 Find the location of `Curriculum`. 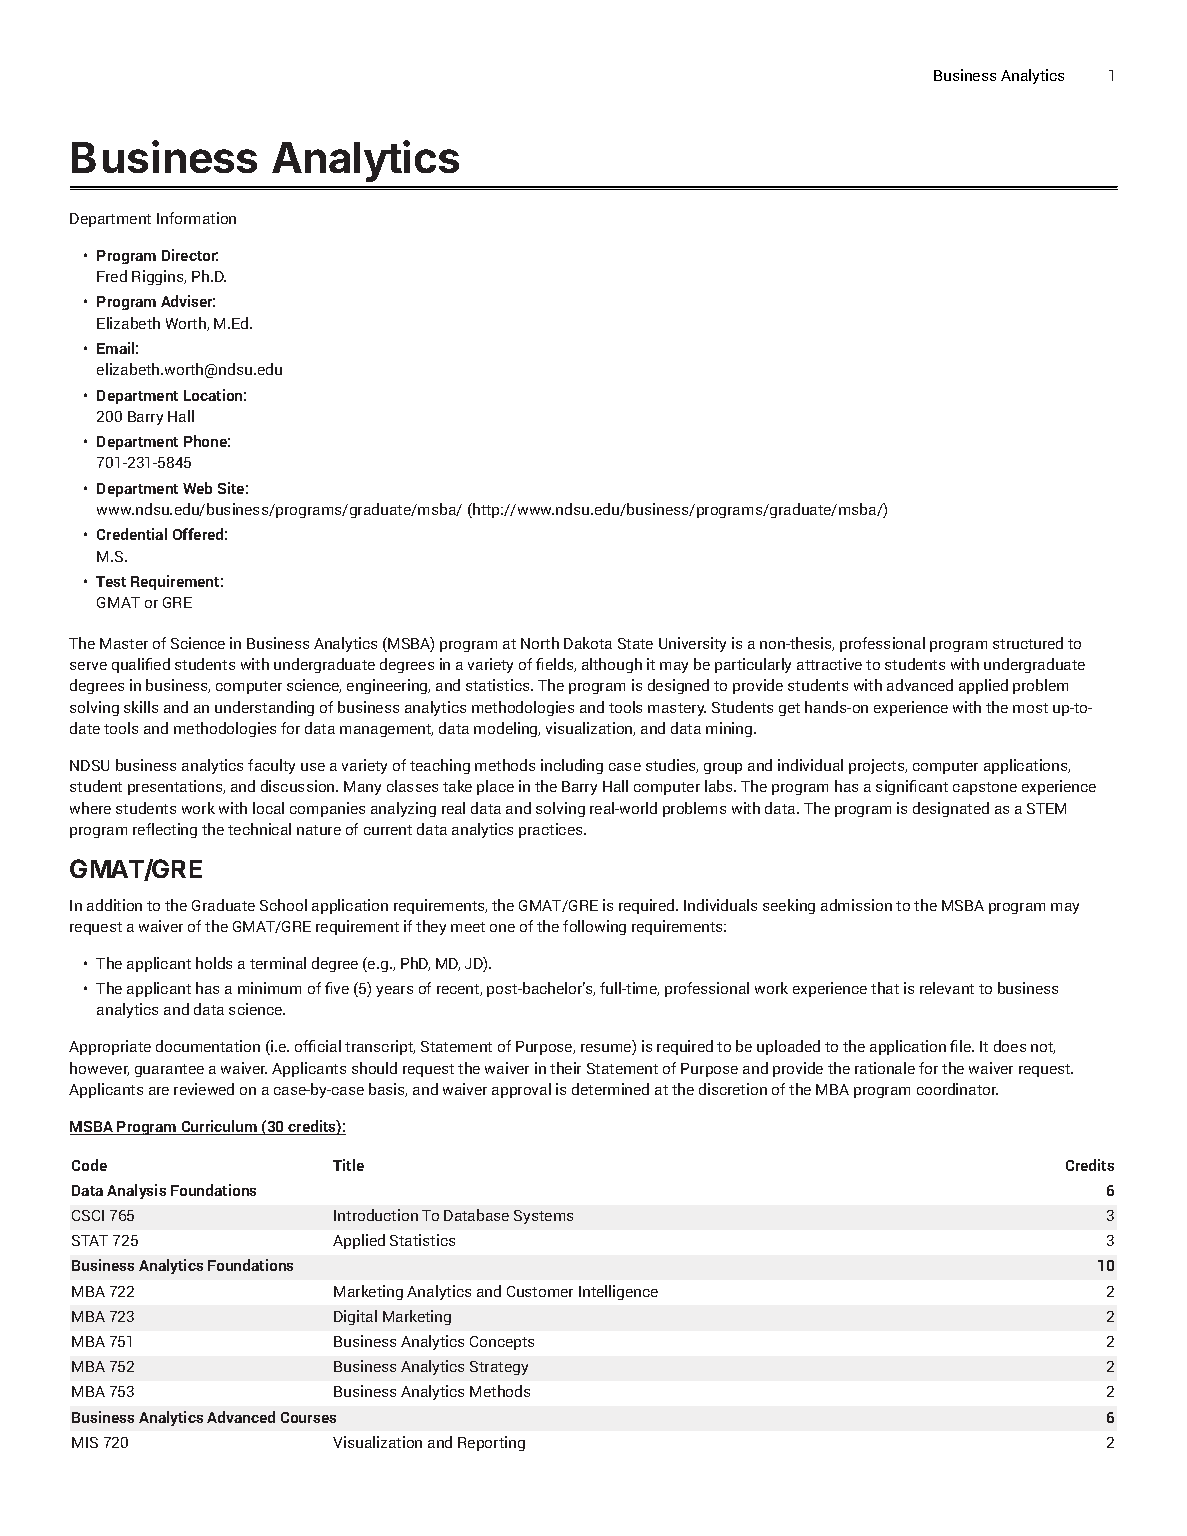

Curriculum is located at coordinates (219, 1127).
